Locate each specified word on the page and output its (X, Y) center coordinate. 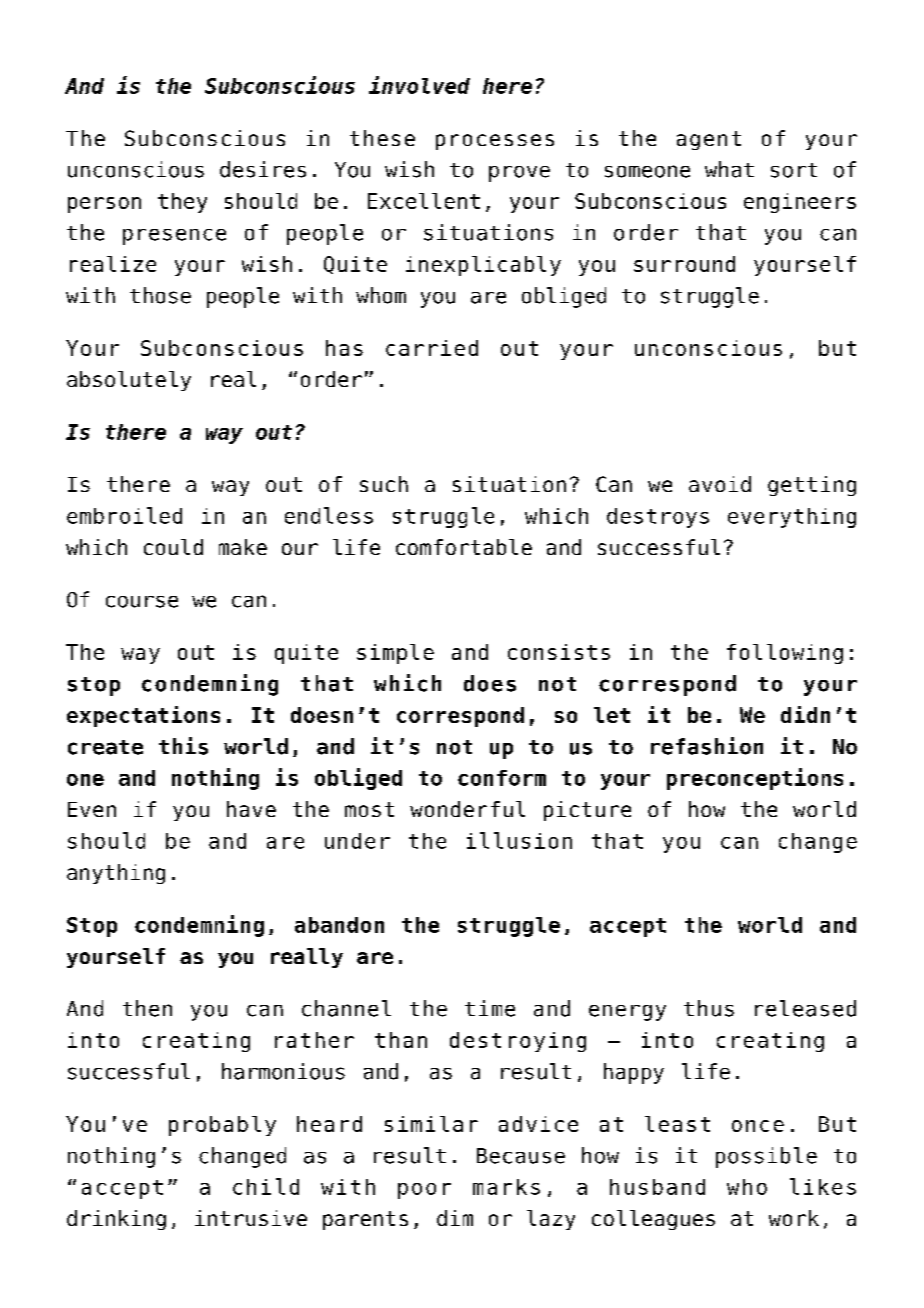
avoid (720, 484)
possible (766, 1157)
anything (116, 874)
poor (424, 1191)
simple (395, 654)
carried (432, 348)
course (142, 602)
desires (263, 169)
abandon (339, 925)
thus (709, 1008)
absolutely (129, 381)
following (785, 654)
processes (495, 142)
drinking (116, 1220)
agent (709, 140)
